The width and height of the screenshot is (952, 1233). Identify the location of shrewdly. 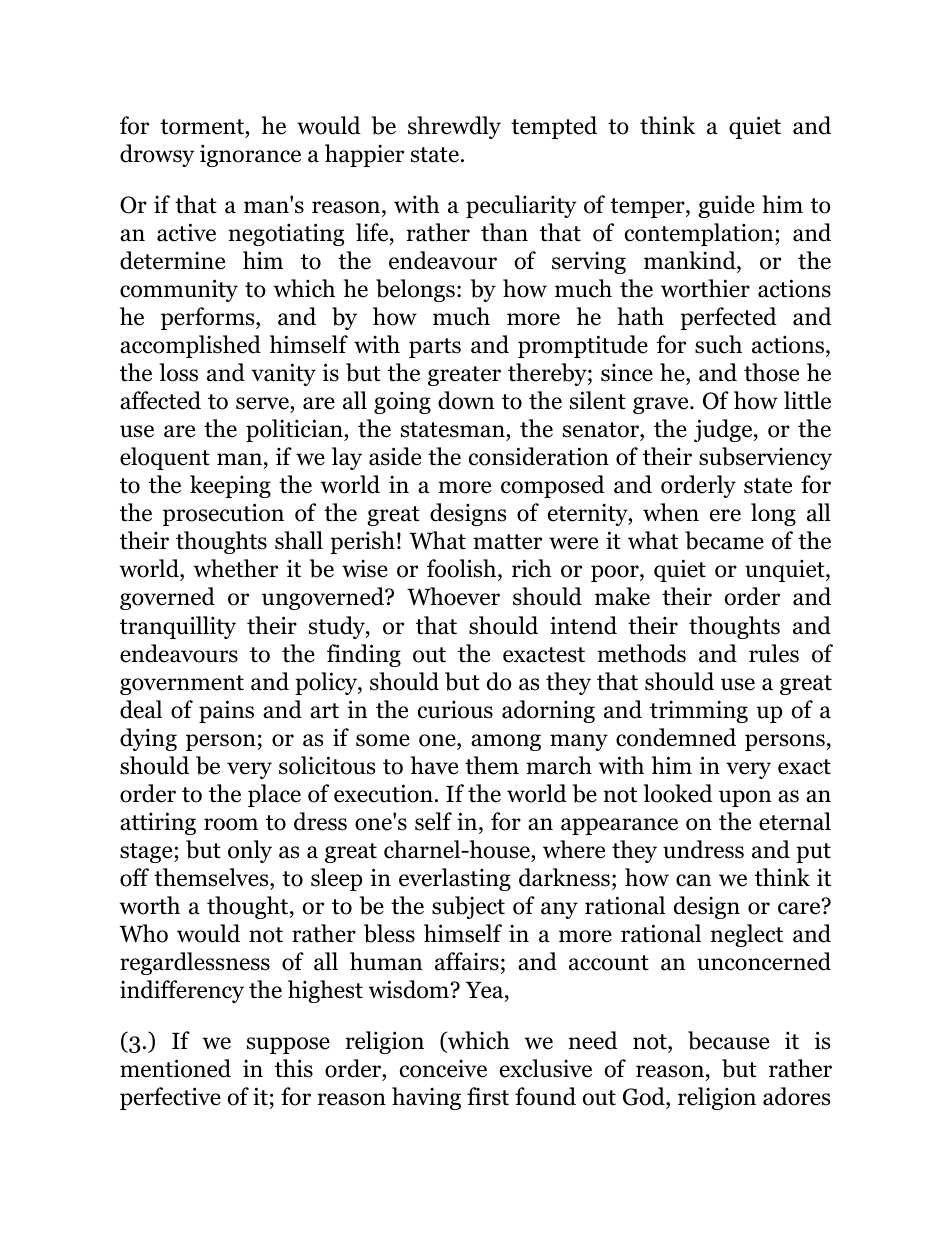
(454, 127).
